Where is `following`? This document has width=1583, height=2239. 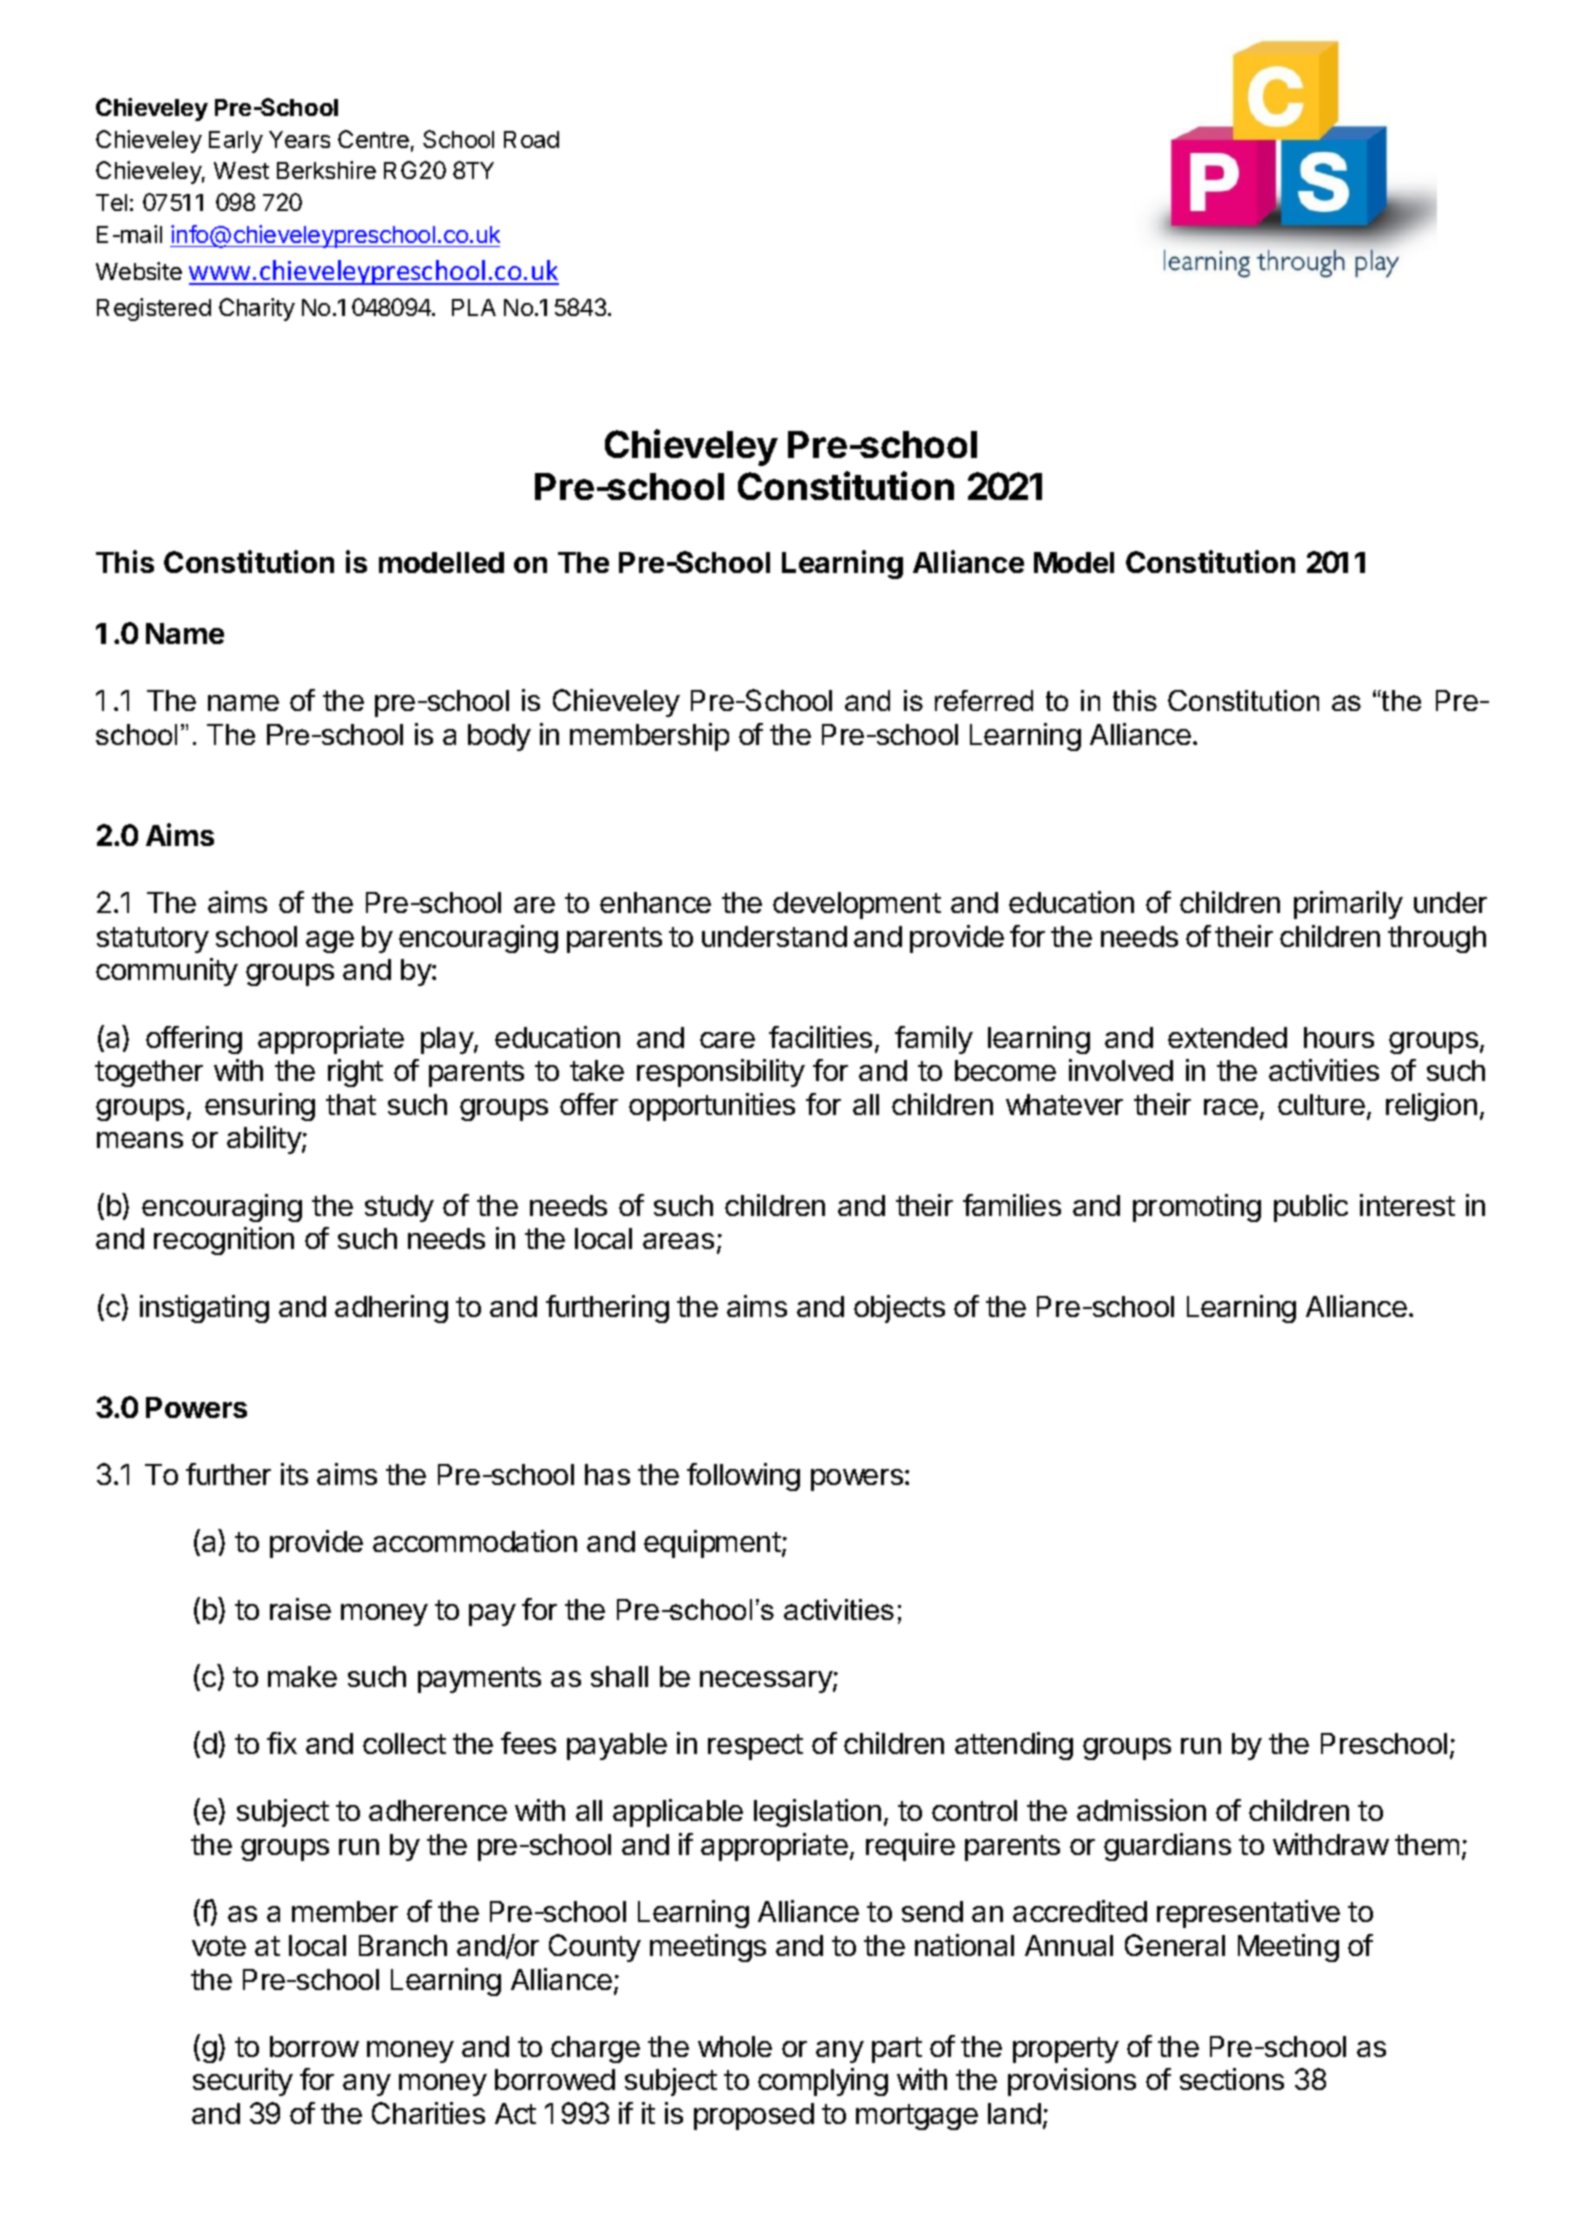
following is located at coordinates (743, 1477).
